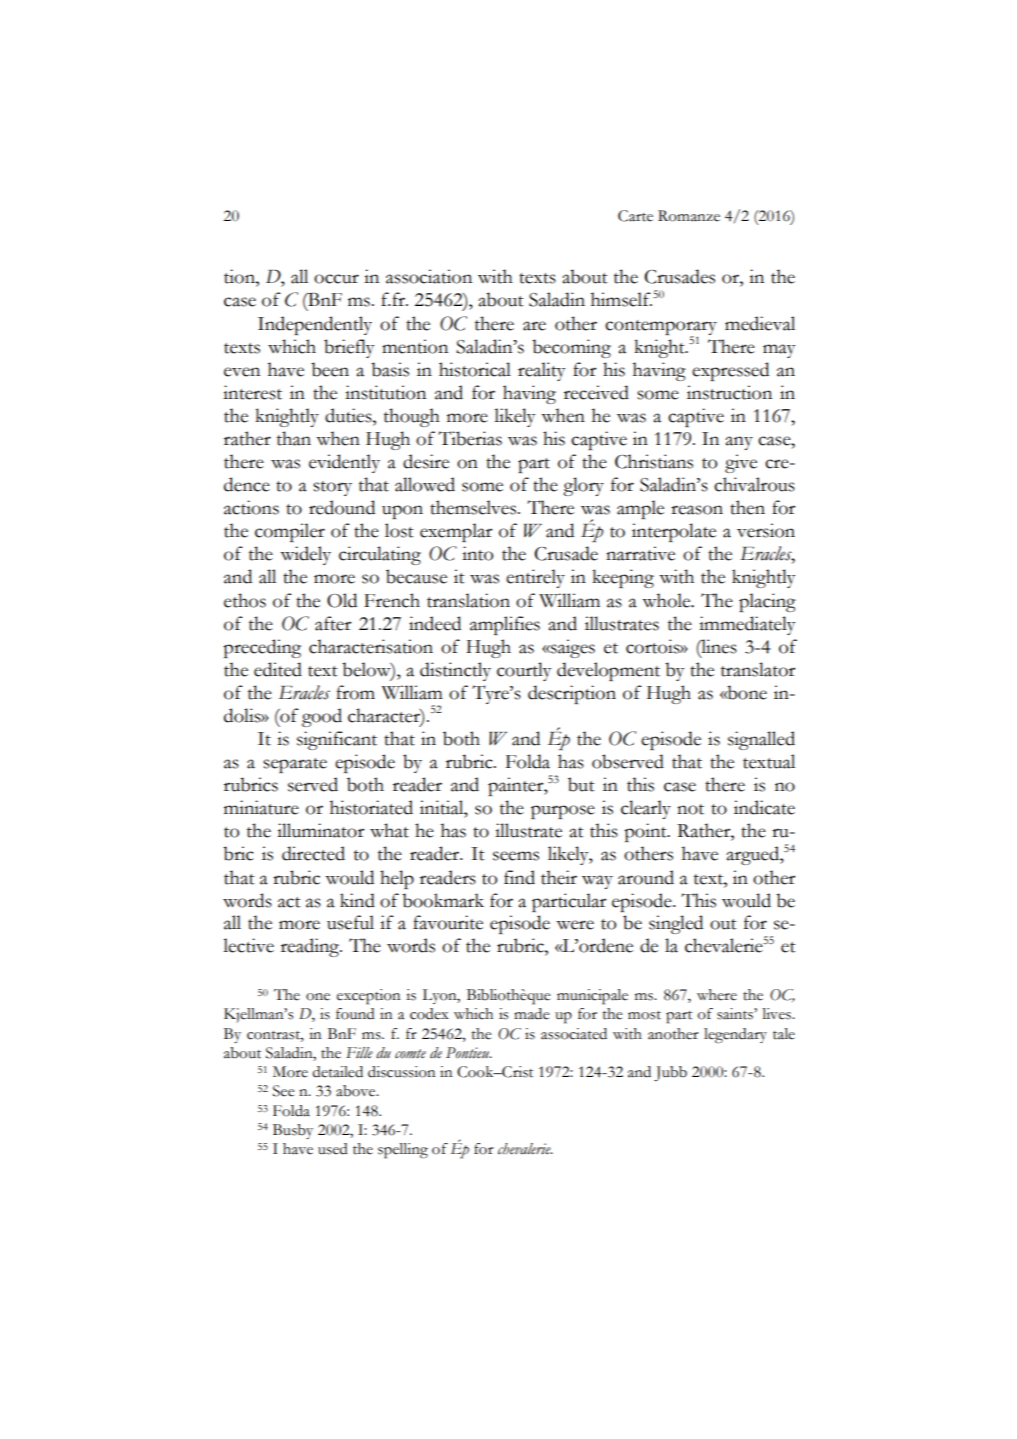  I want to click on occur, so click(336, 279).
